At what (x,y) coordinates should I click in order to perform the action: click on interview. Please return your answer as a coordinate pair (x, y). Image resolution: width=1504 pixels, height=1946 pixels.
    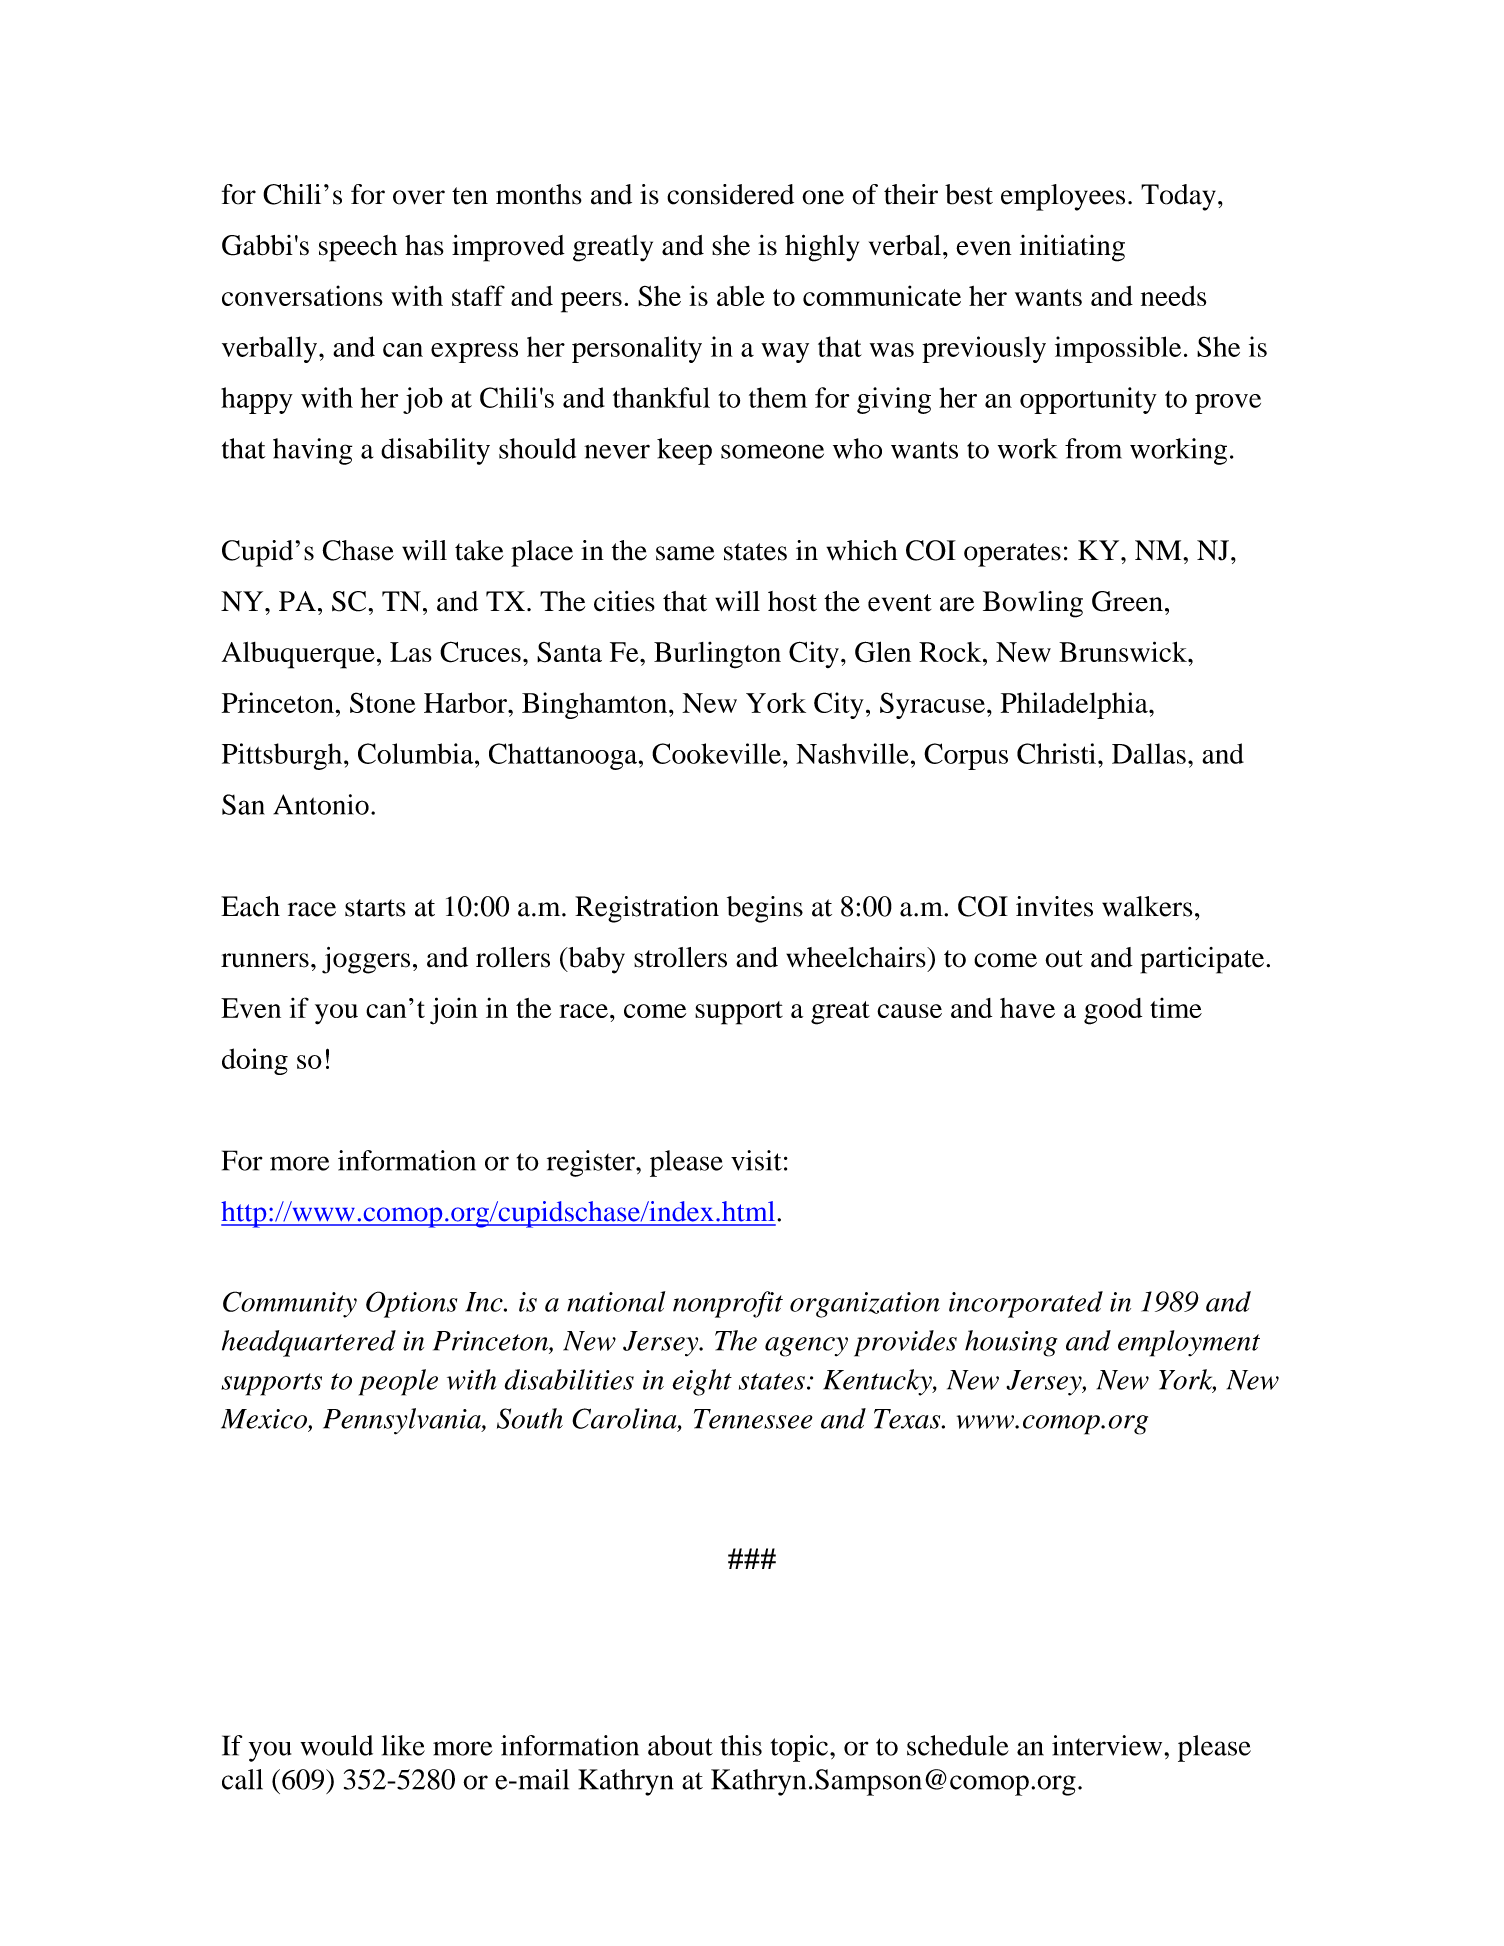
    Looking at the image, I should click on (1107, 1745).
